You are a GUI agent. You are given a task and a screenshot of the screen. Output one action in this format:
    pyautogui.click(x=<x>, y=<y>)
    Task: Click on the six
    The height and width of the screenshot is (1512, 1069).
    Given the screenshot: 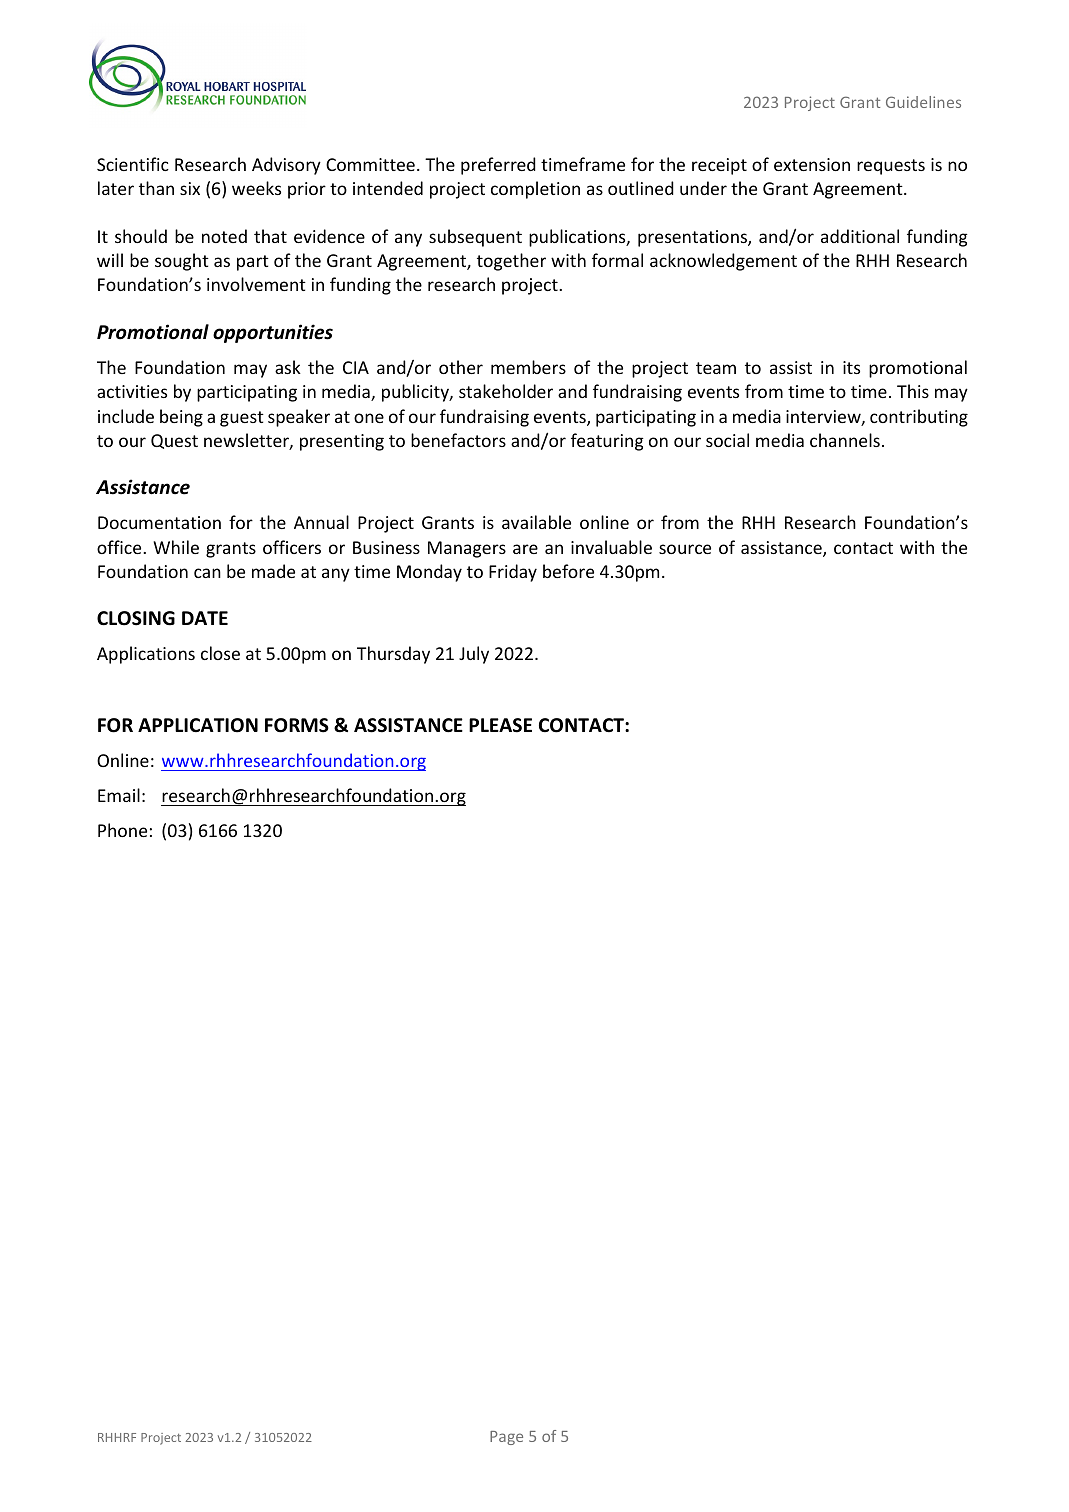 What is the action you would take?
    pyautogui.click(x=190, y=188)
